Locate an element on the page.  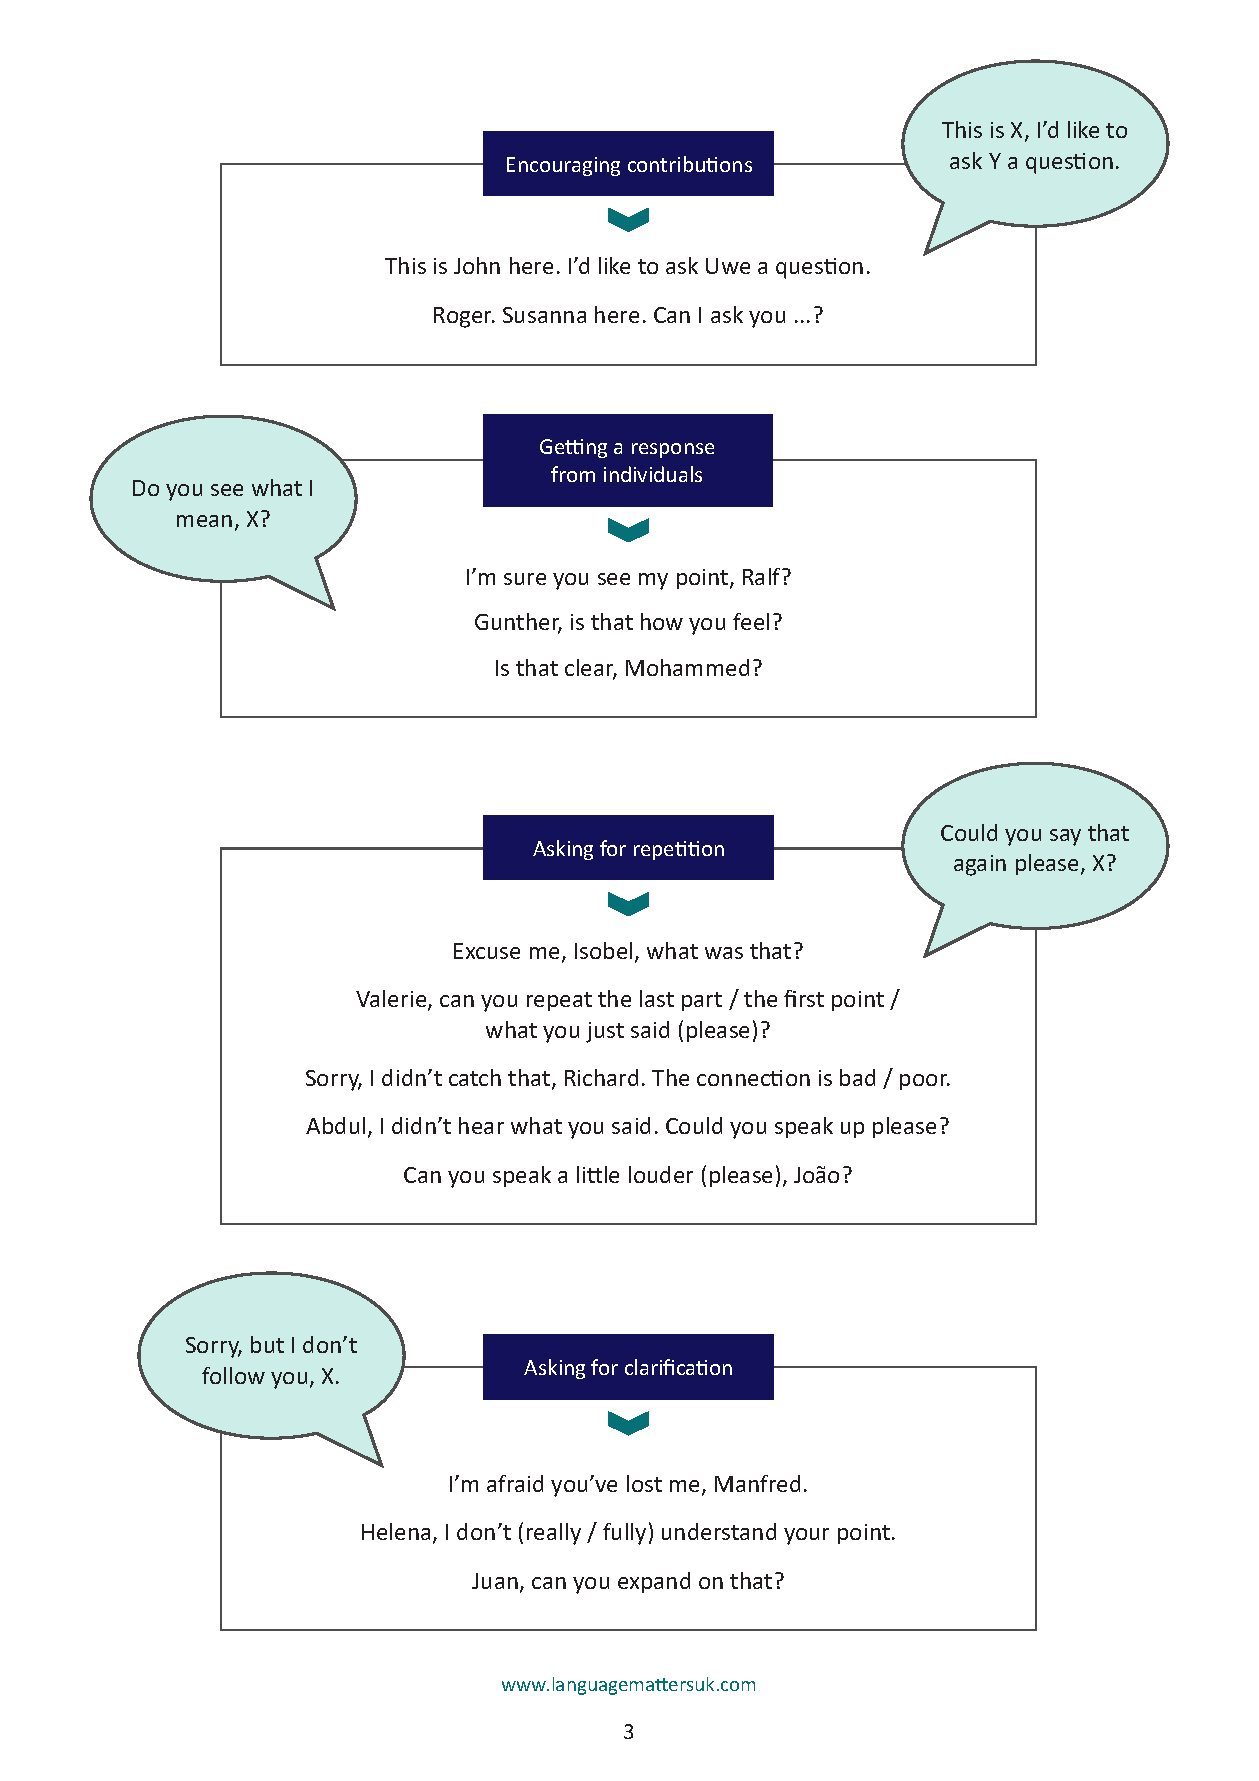
Valerie is located at coordinates (392, 1000).
